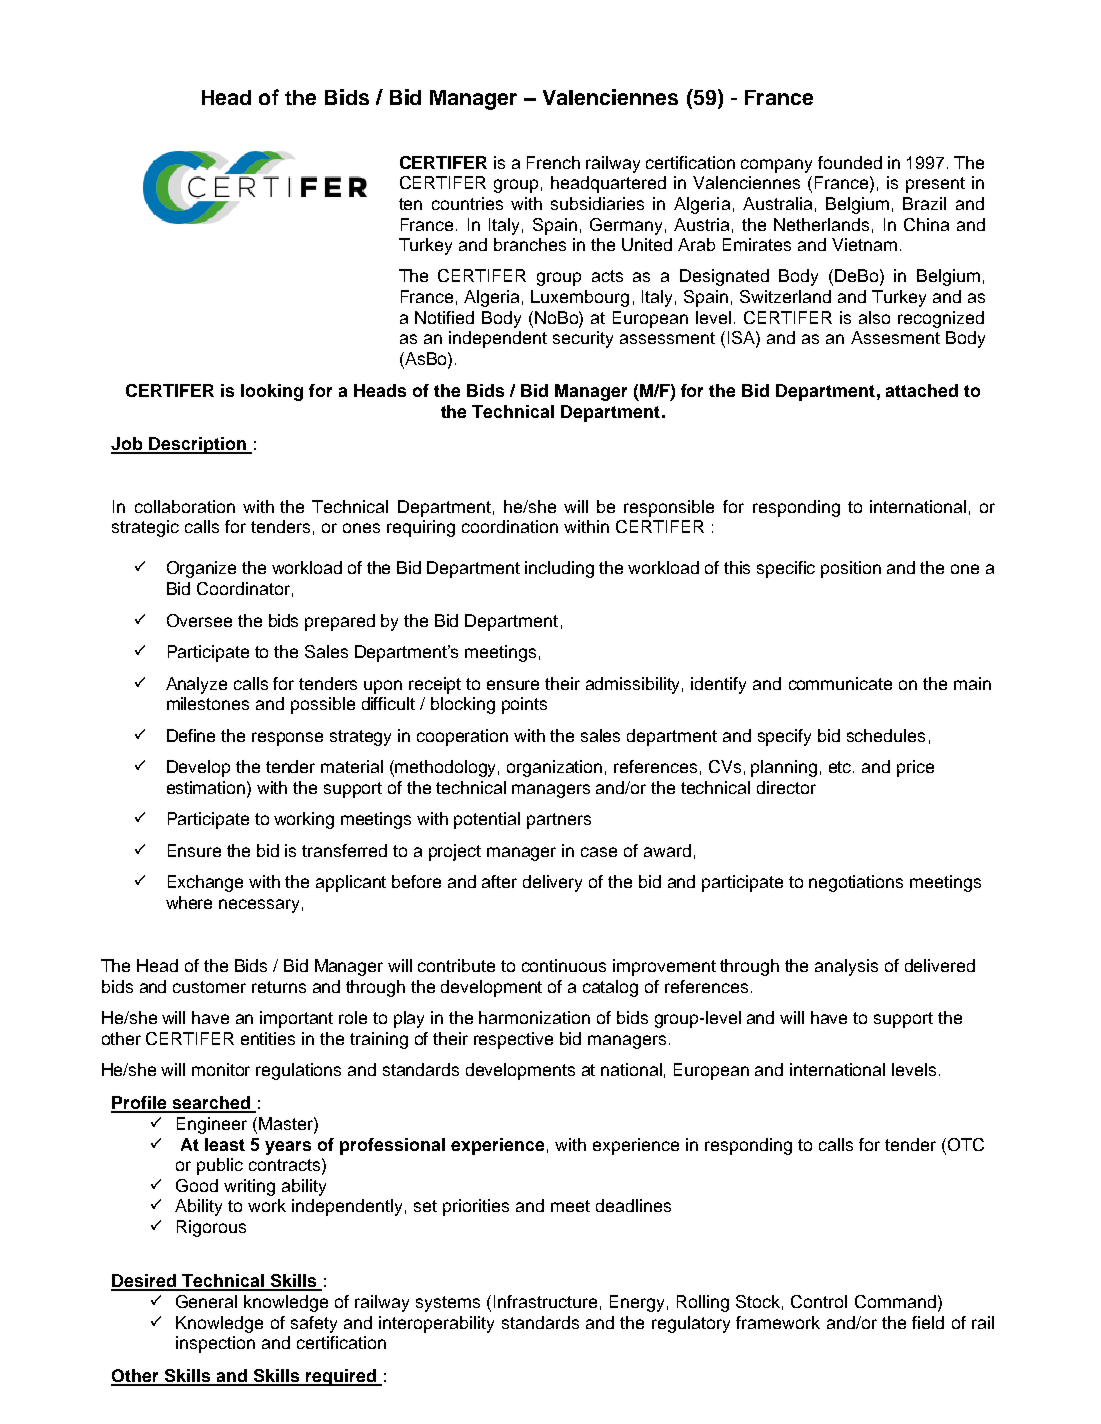 This page has height=1424, width=1101. Describe the element at coordinates (554, 768) in the page. I see `organization` at that location.
